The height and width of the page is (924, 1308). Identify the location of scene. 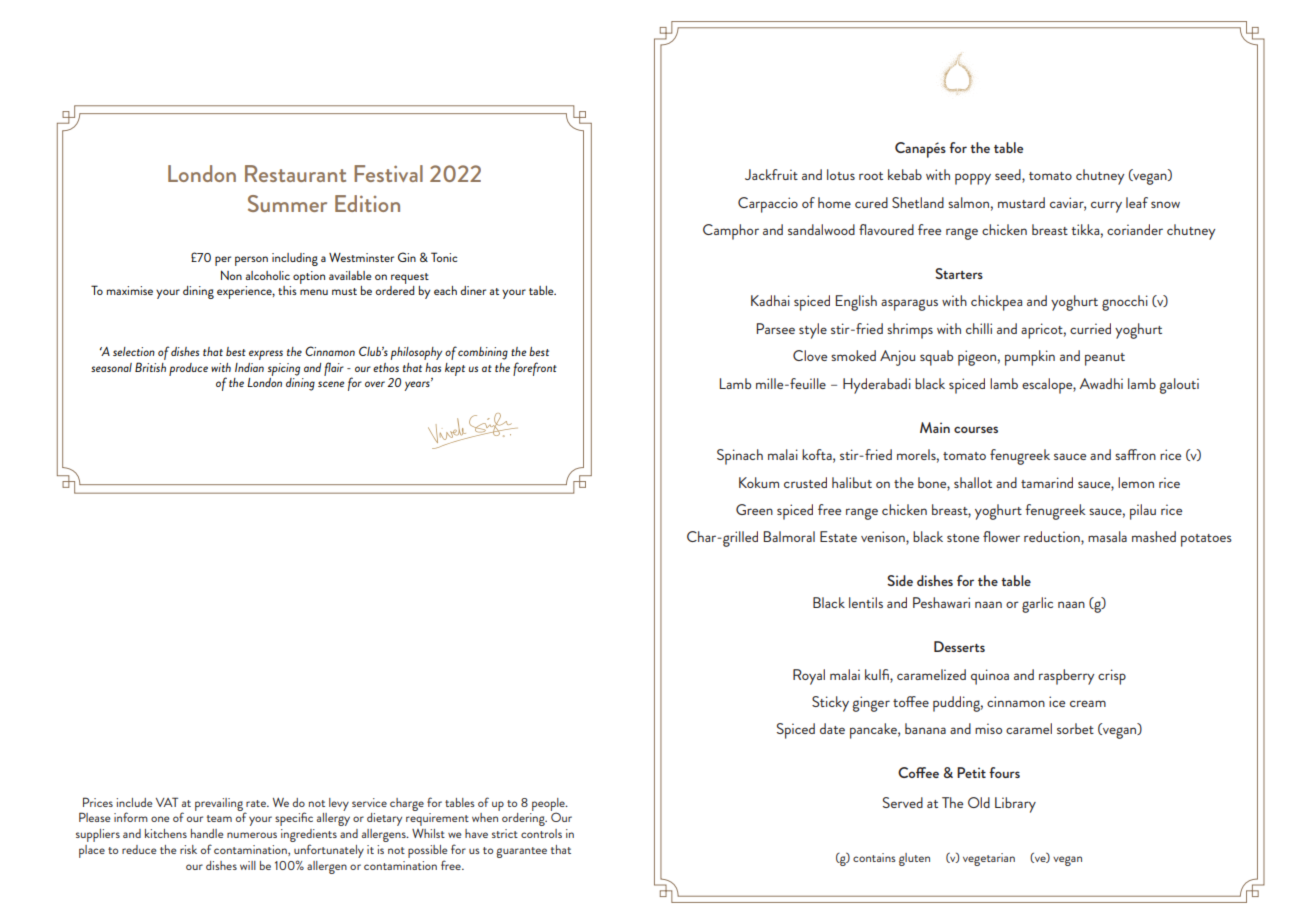
(331, 384).
